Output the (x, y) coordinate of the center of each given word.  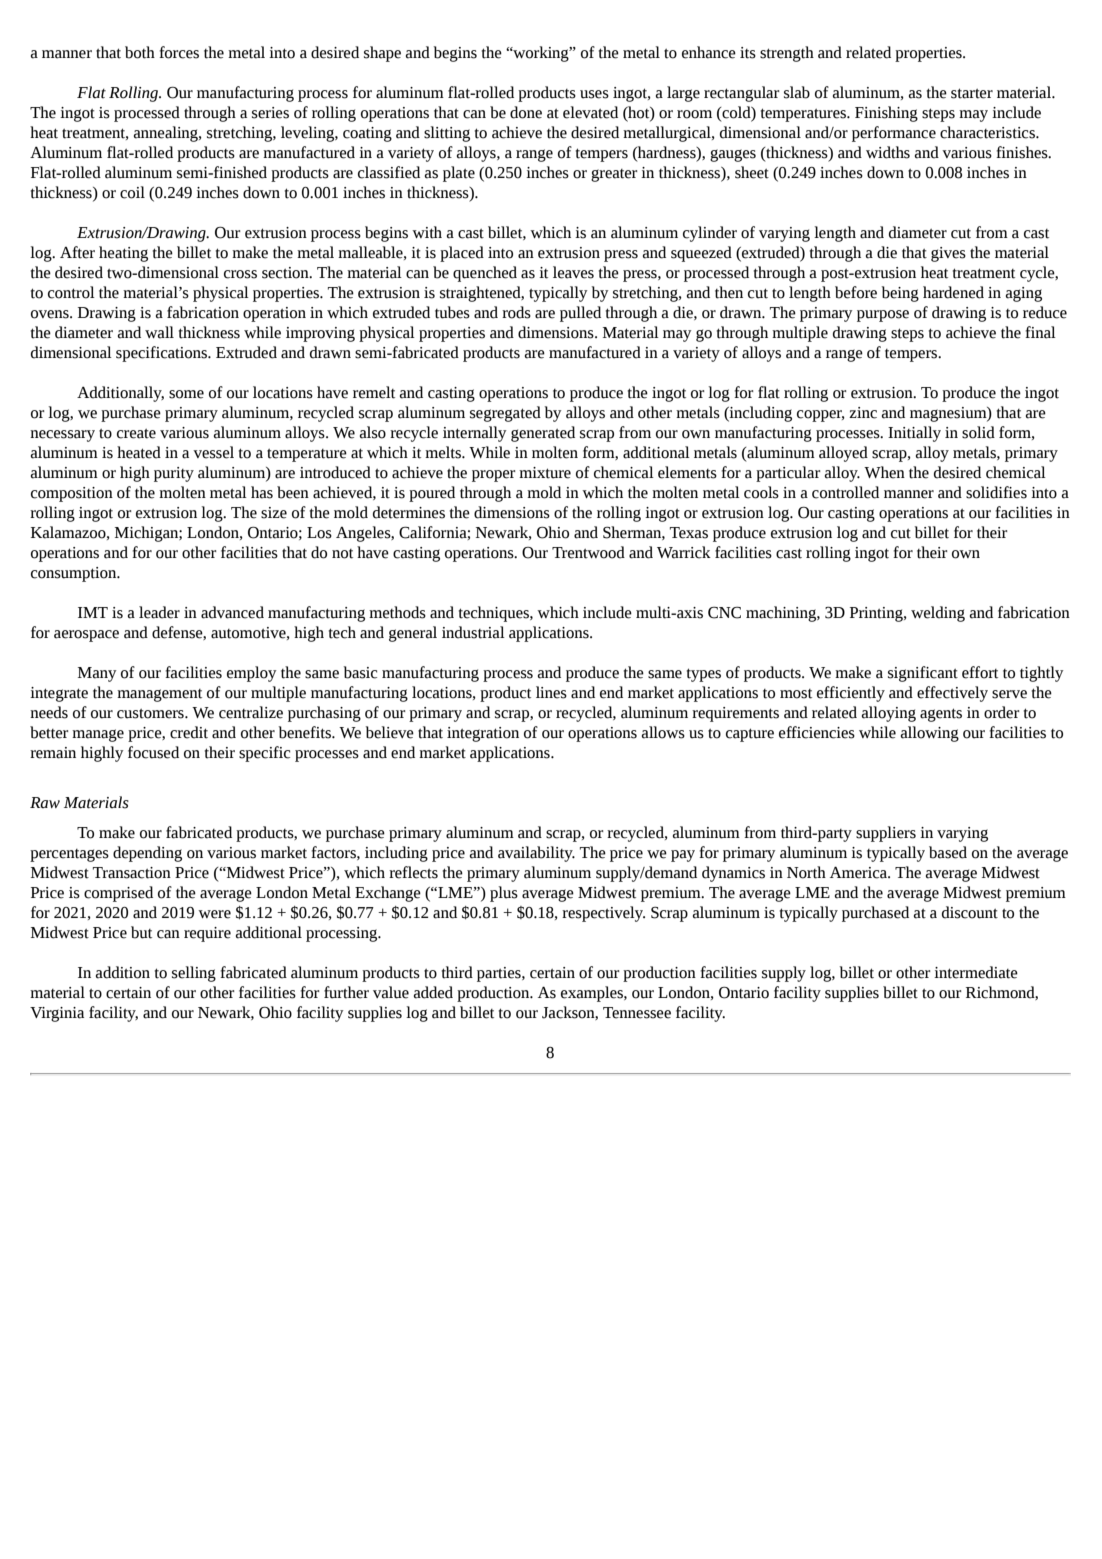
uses (594, 94)
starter (972, 93)
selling (194, 974)
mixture (545, 473)
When (884, 472)
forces (179, 52)
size (274, 513)
